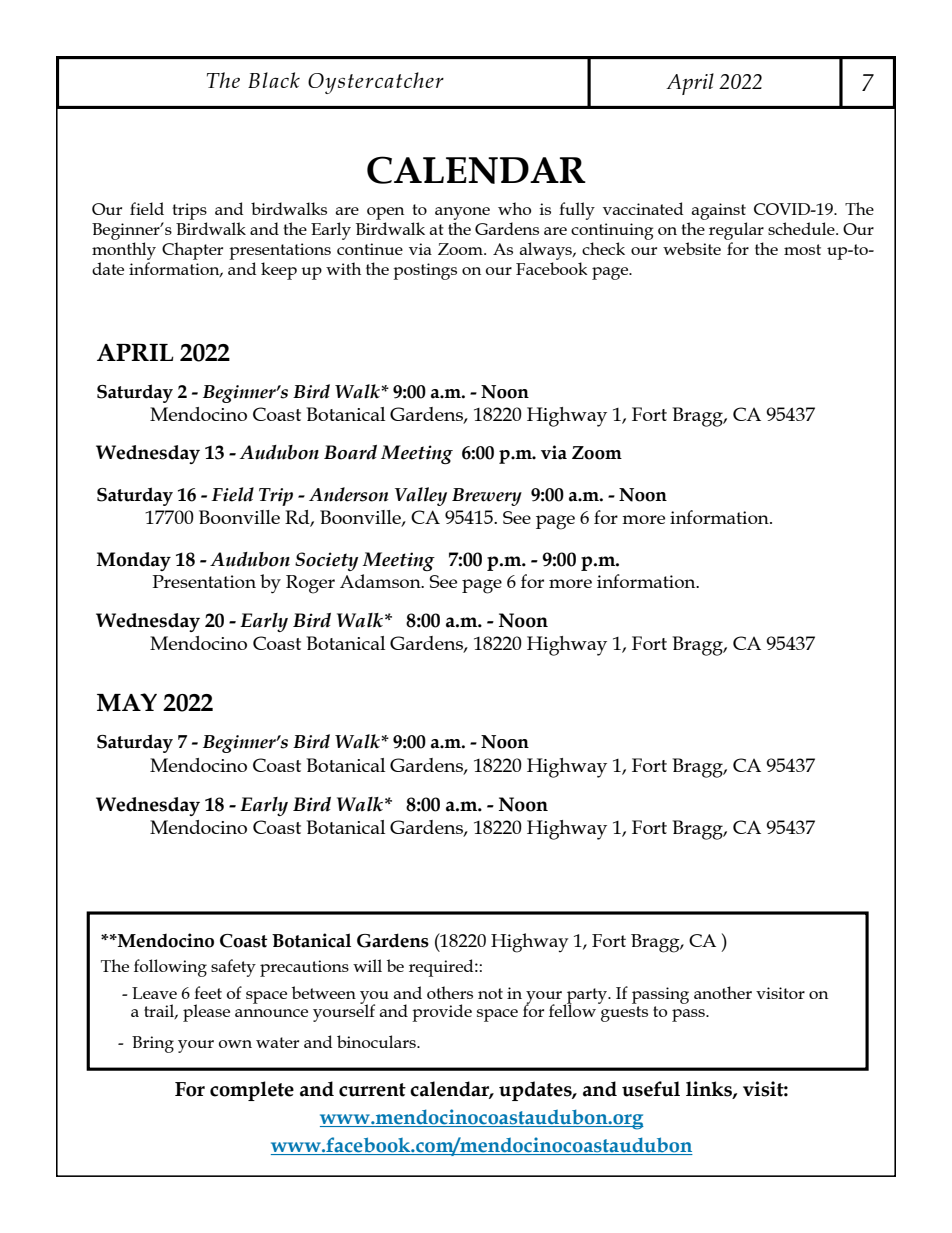 This screenshot has width=952, height=1233. What do you see at coordinates (235, 1044) in the screenshot?
I see `own` at bounding box center [235, 1044].
